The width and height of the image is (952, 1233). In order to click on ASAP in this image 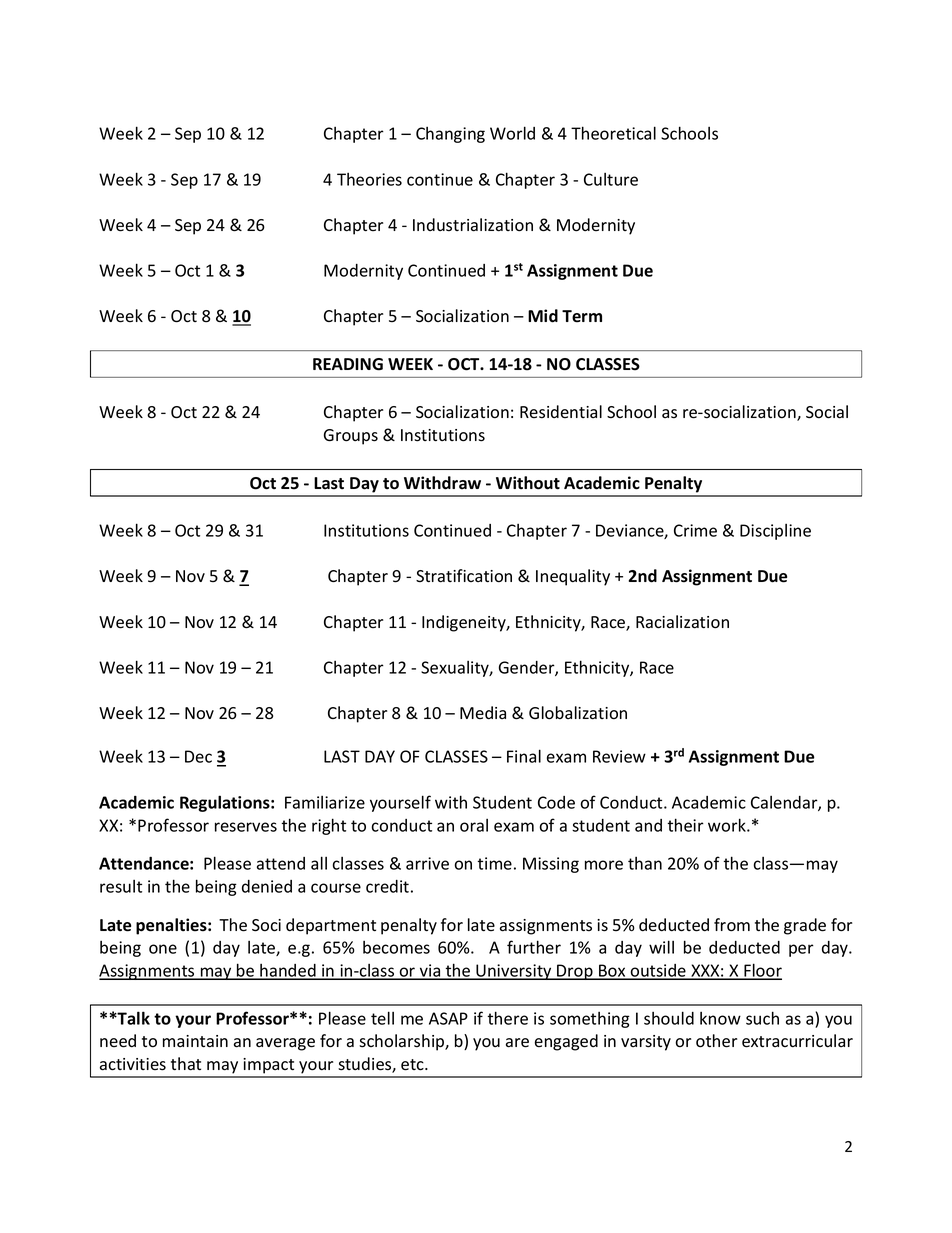, I will do `click(448, 1018)`.
